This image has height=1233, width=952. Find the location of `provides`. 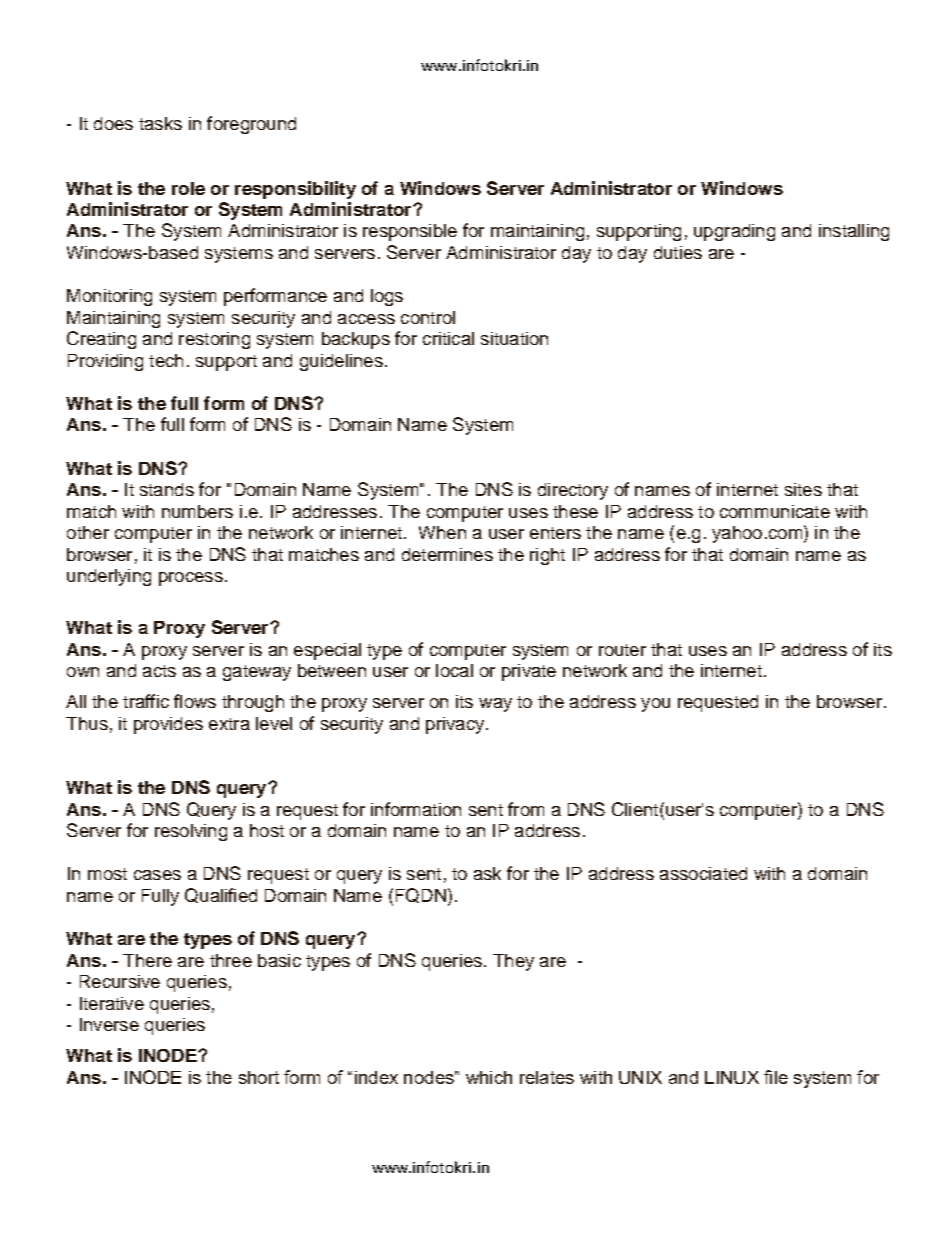

provides is located at coordinates (168, 725).
